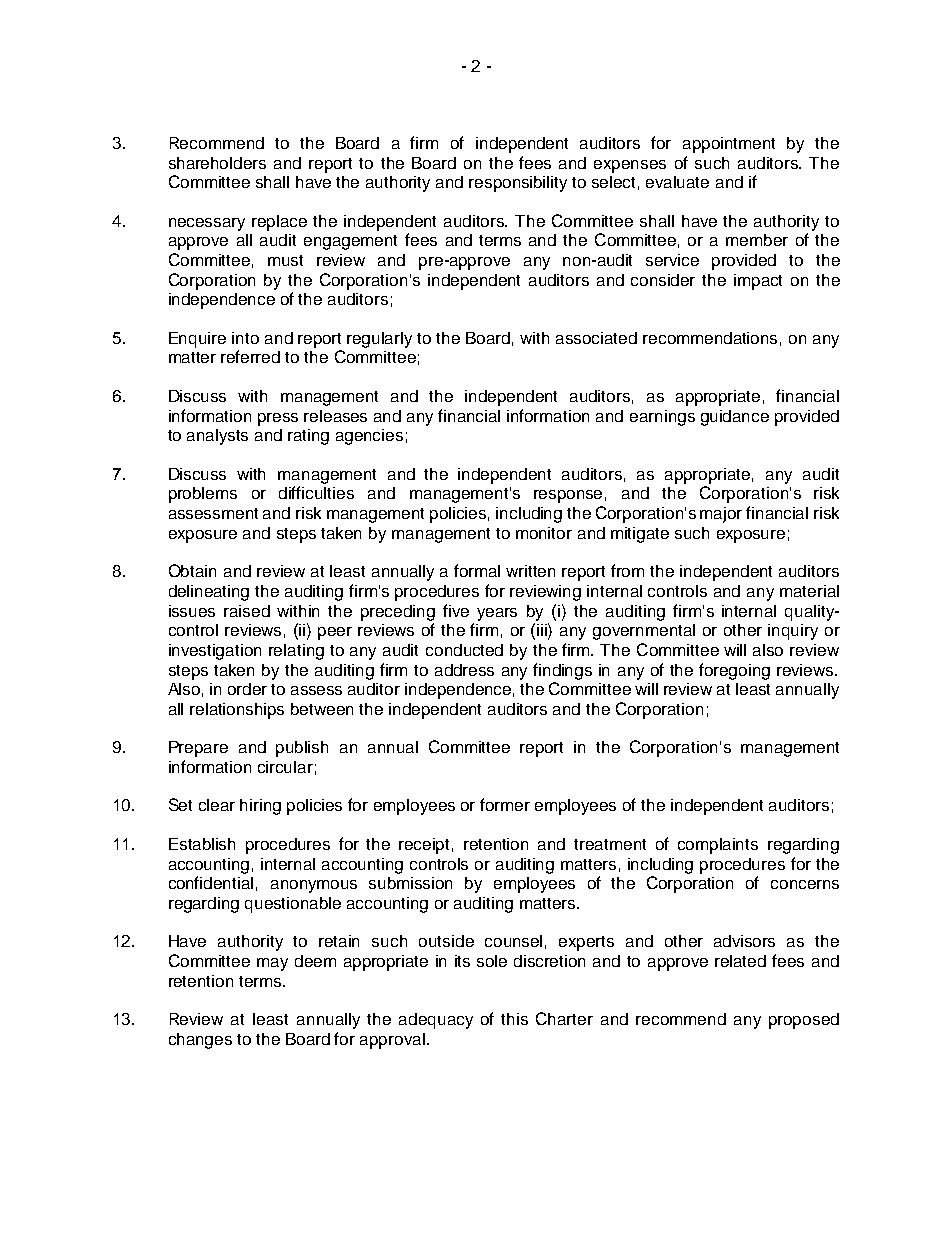  I want to click on raised, so click(247, 611).
